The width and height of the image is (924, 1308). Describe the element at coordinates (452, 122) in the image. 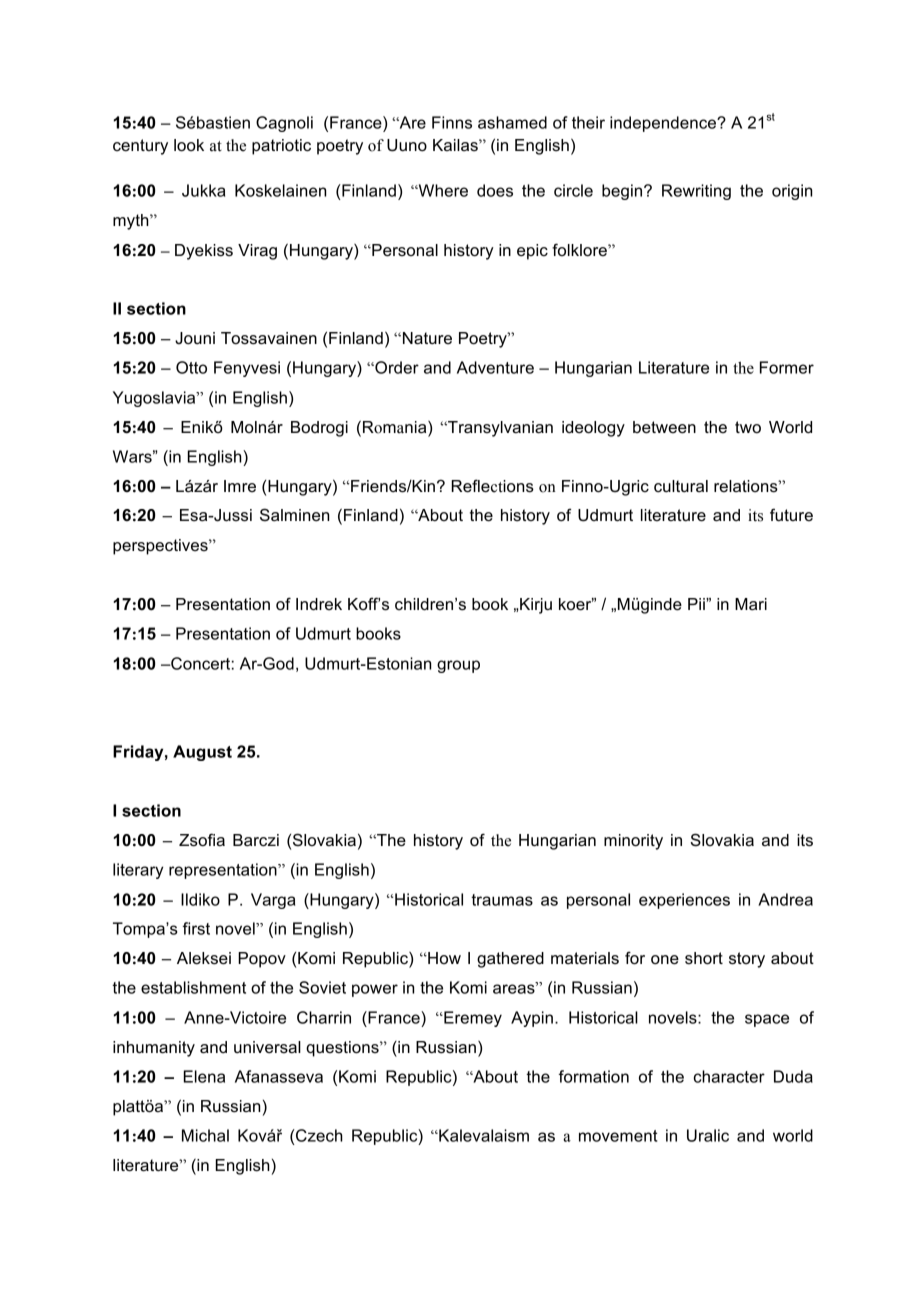

I see `Finns` at that location.
